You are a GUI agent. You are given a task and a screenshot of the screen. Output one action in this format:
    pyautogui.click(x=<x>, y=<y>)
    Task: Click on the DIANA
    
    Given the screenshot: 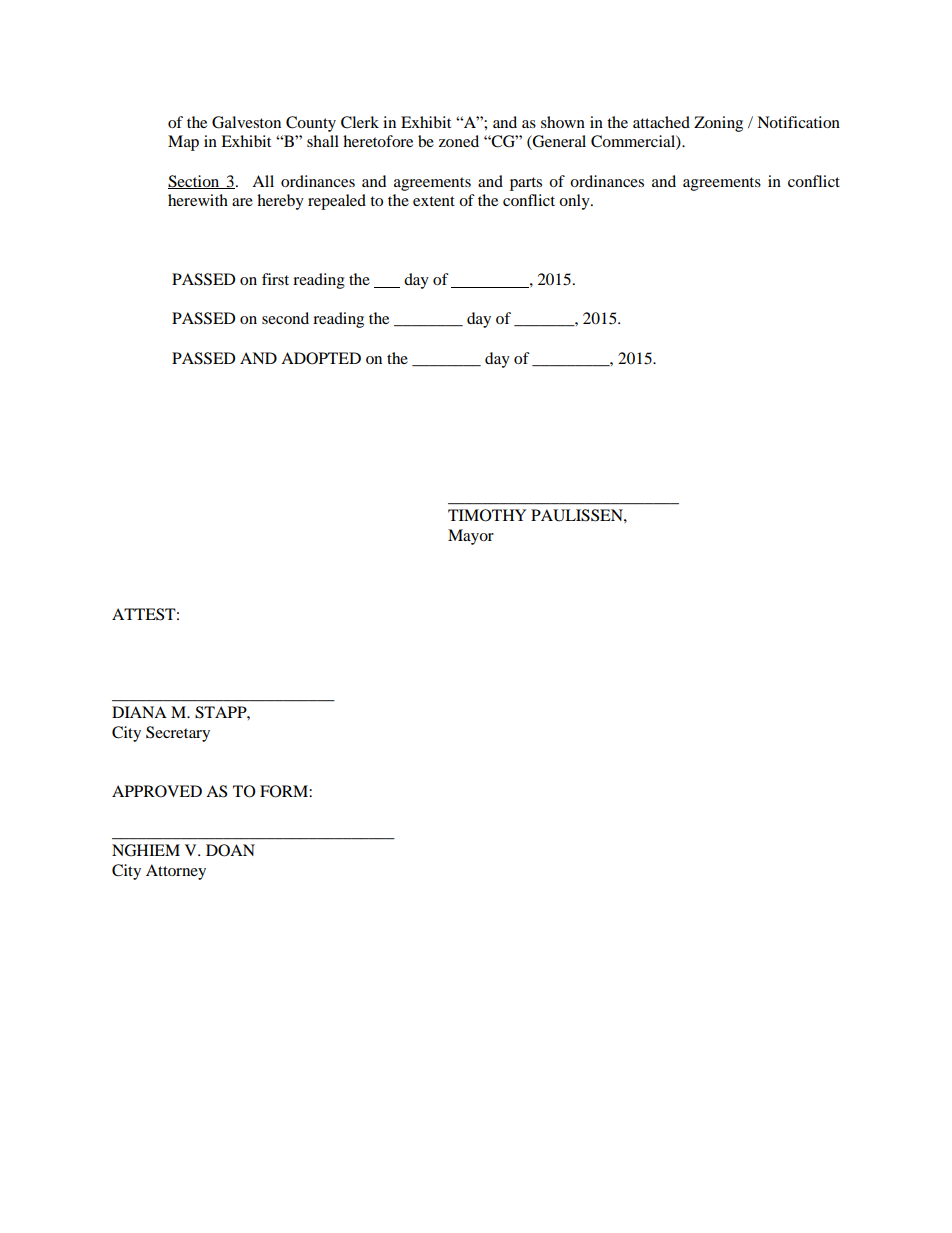 What is the action you would take?
    pyautogui.click(x=139, y=712)
